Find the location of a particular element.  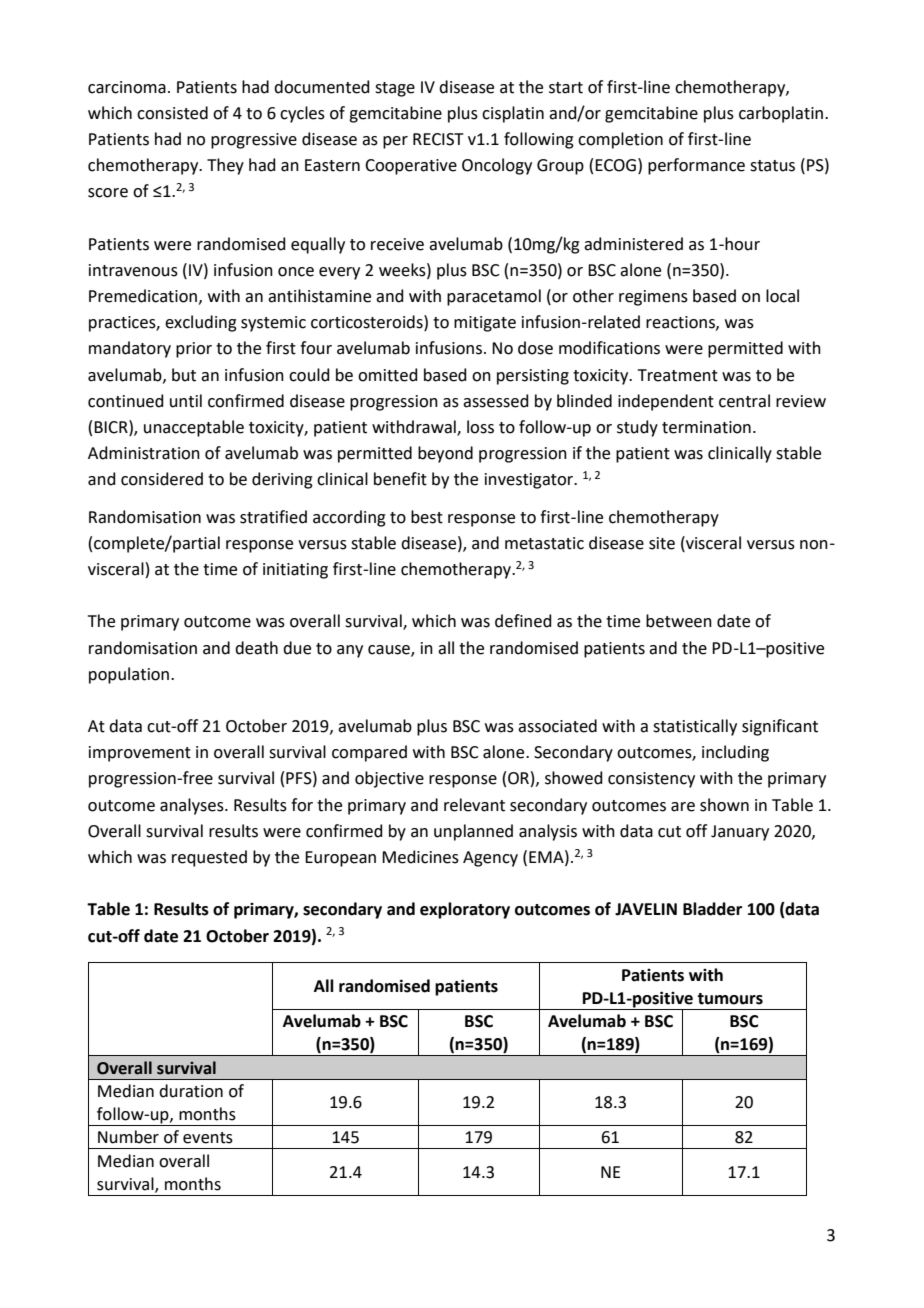

events is located at coordinates (208, 1138).
